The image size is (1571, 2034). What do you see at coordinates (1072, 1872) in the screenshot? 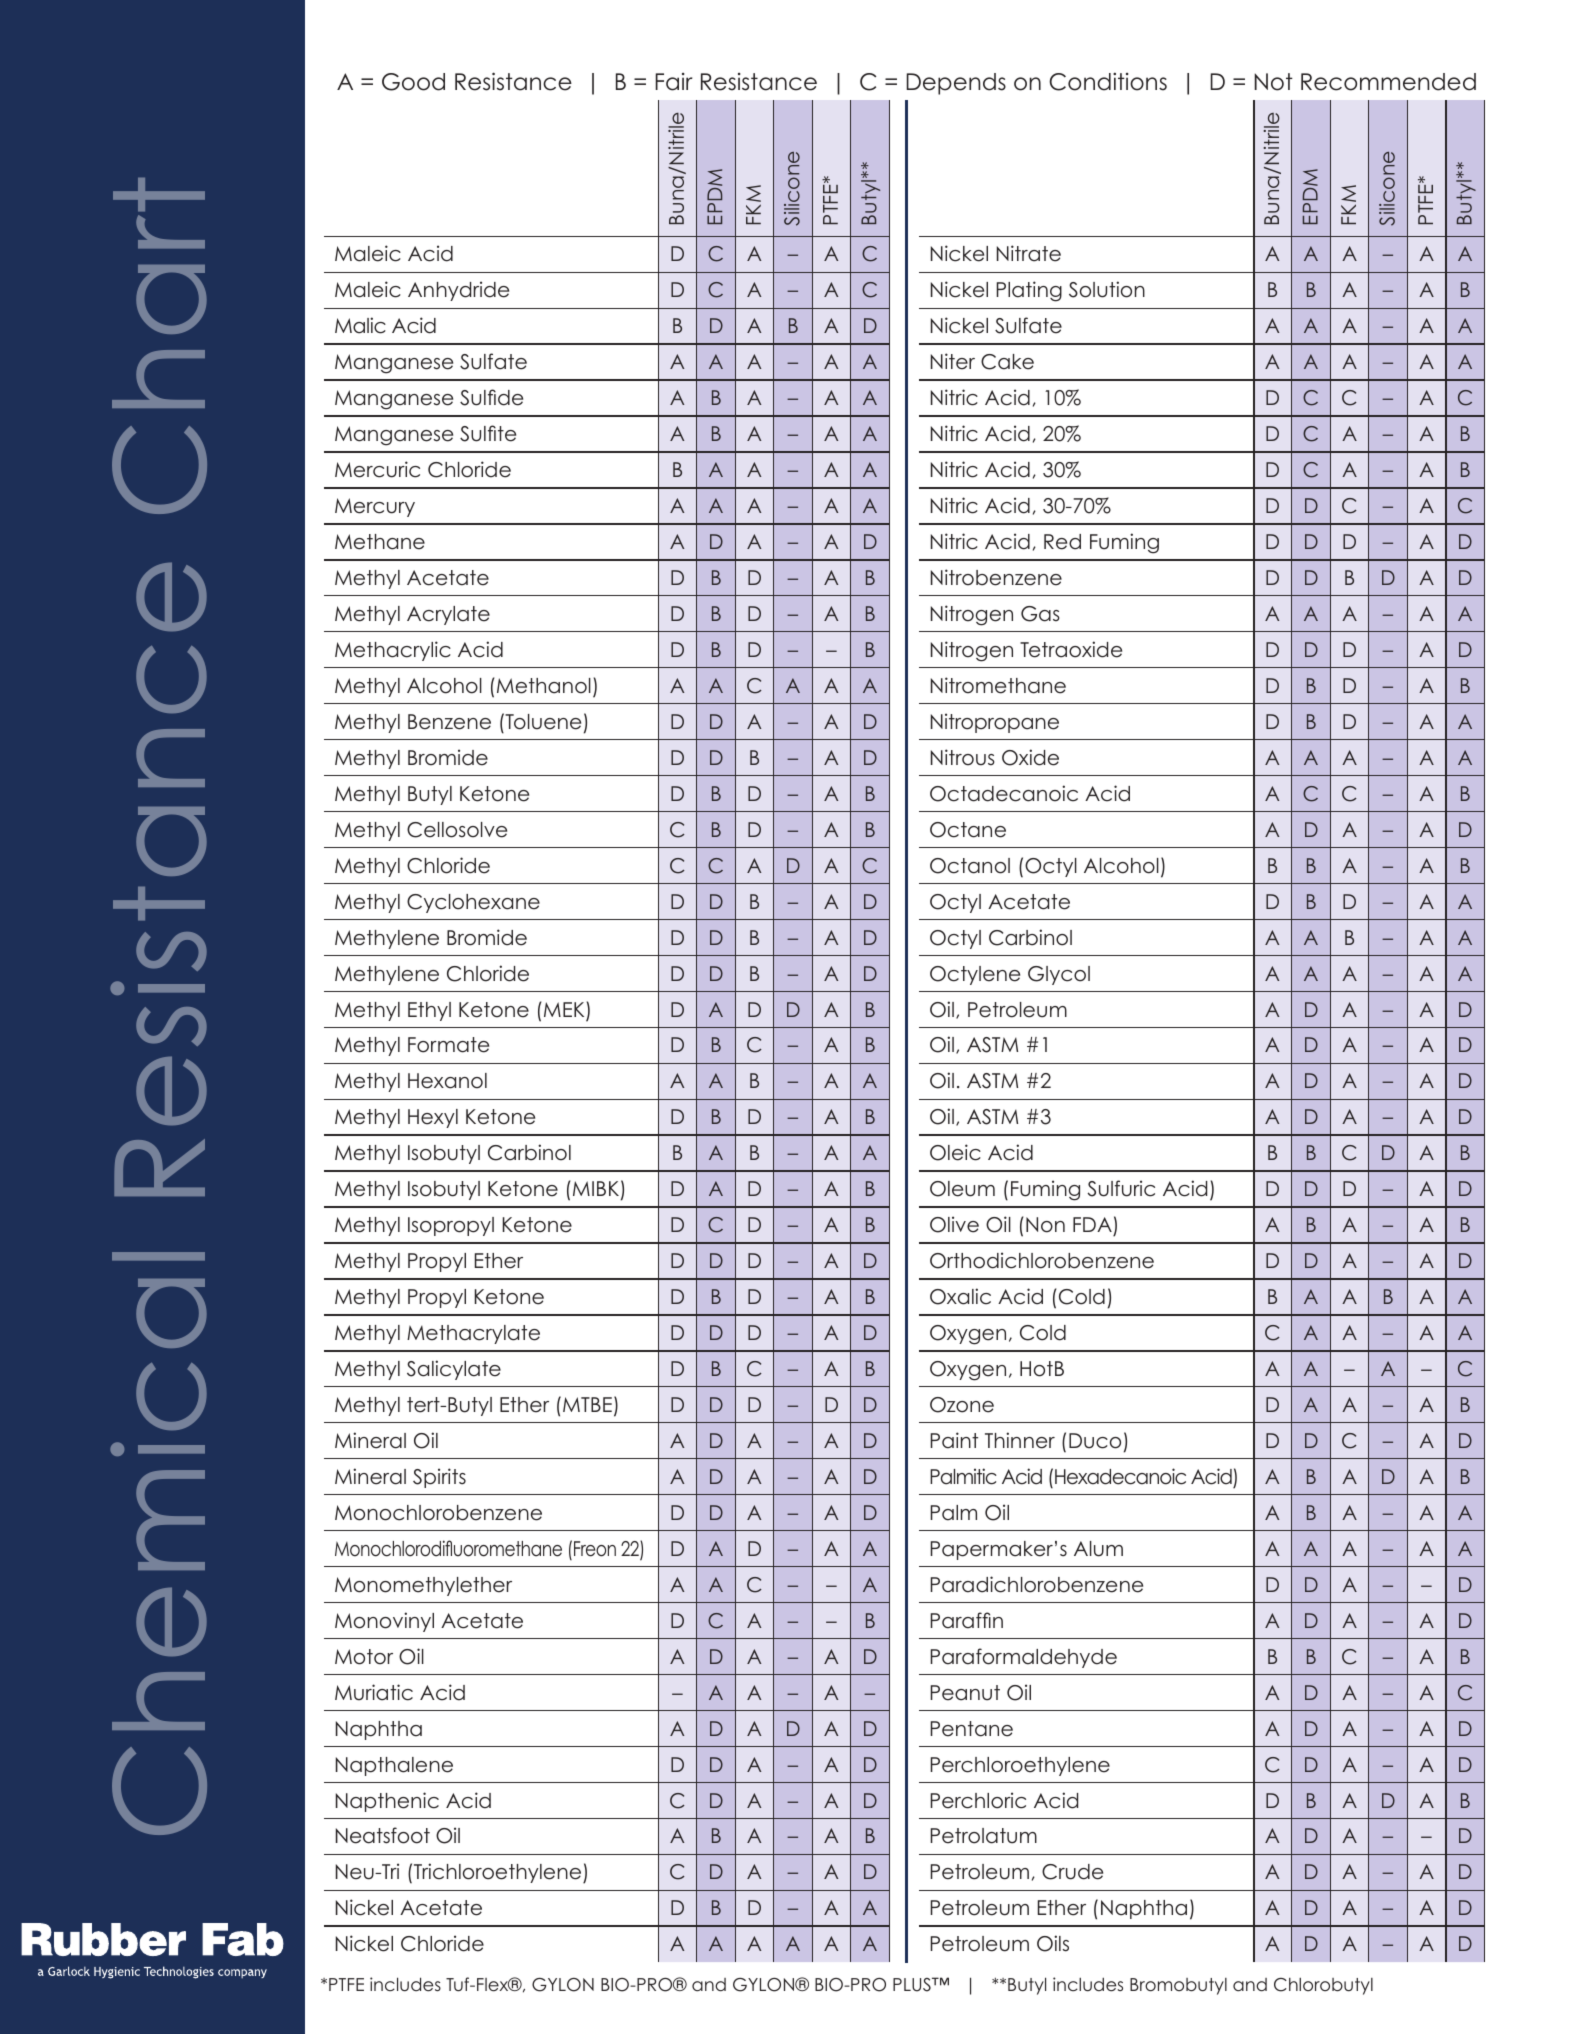
I see `Crude` at bounding box center [1072, 1872].
